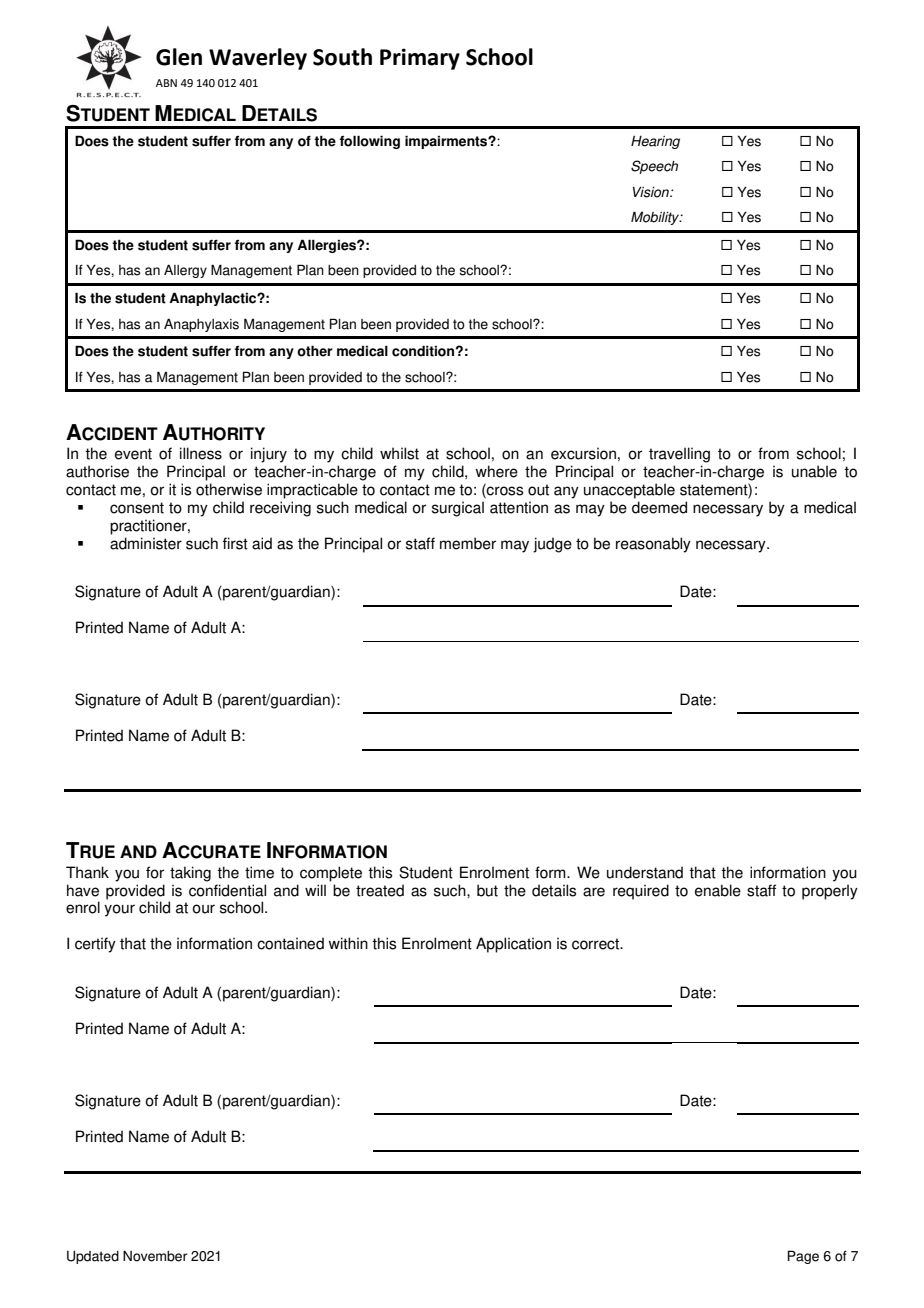 The image size is (924, 1308). I want to click on Application, so click(513, 945).
